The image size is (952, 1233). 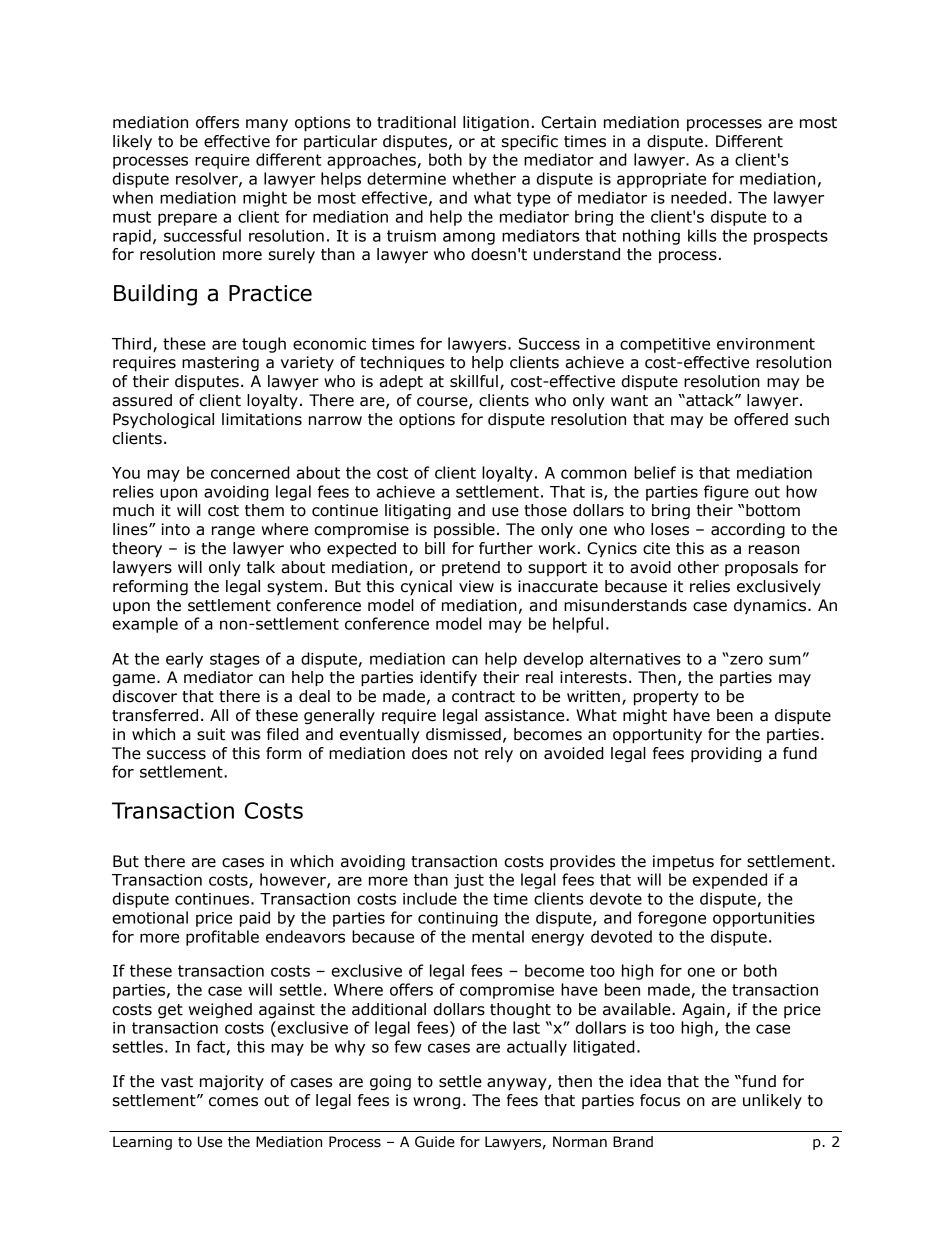 What do you see at coordinates (771, 606) in the screenshot?
I see `dynamics` at bounding box center [771, 606].
